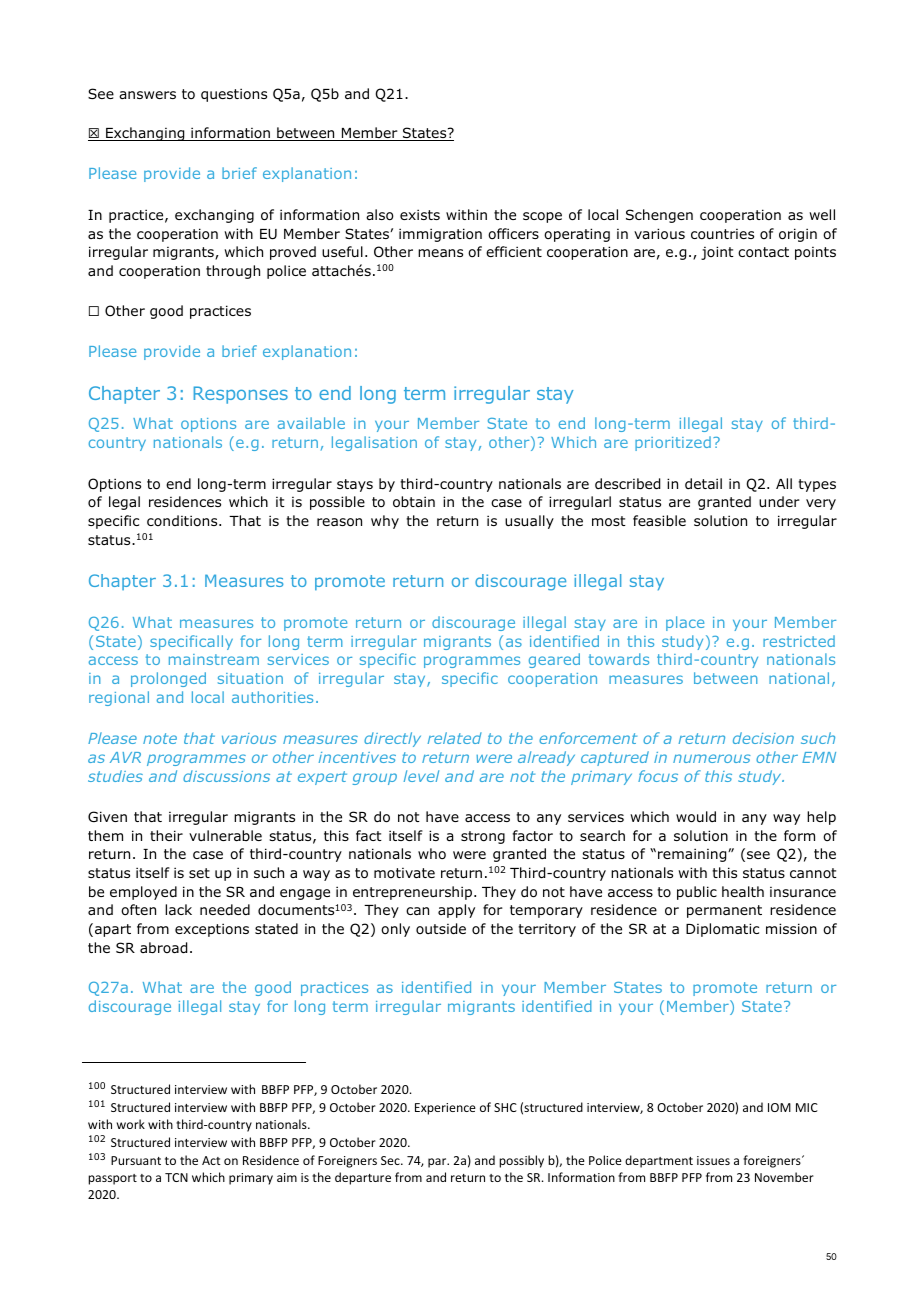 The image size is (924, 1308). Describe the element at coordinates (717, 253) in the screenshot. I see `joint` at that location.
